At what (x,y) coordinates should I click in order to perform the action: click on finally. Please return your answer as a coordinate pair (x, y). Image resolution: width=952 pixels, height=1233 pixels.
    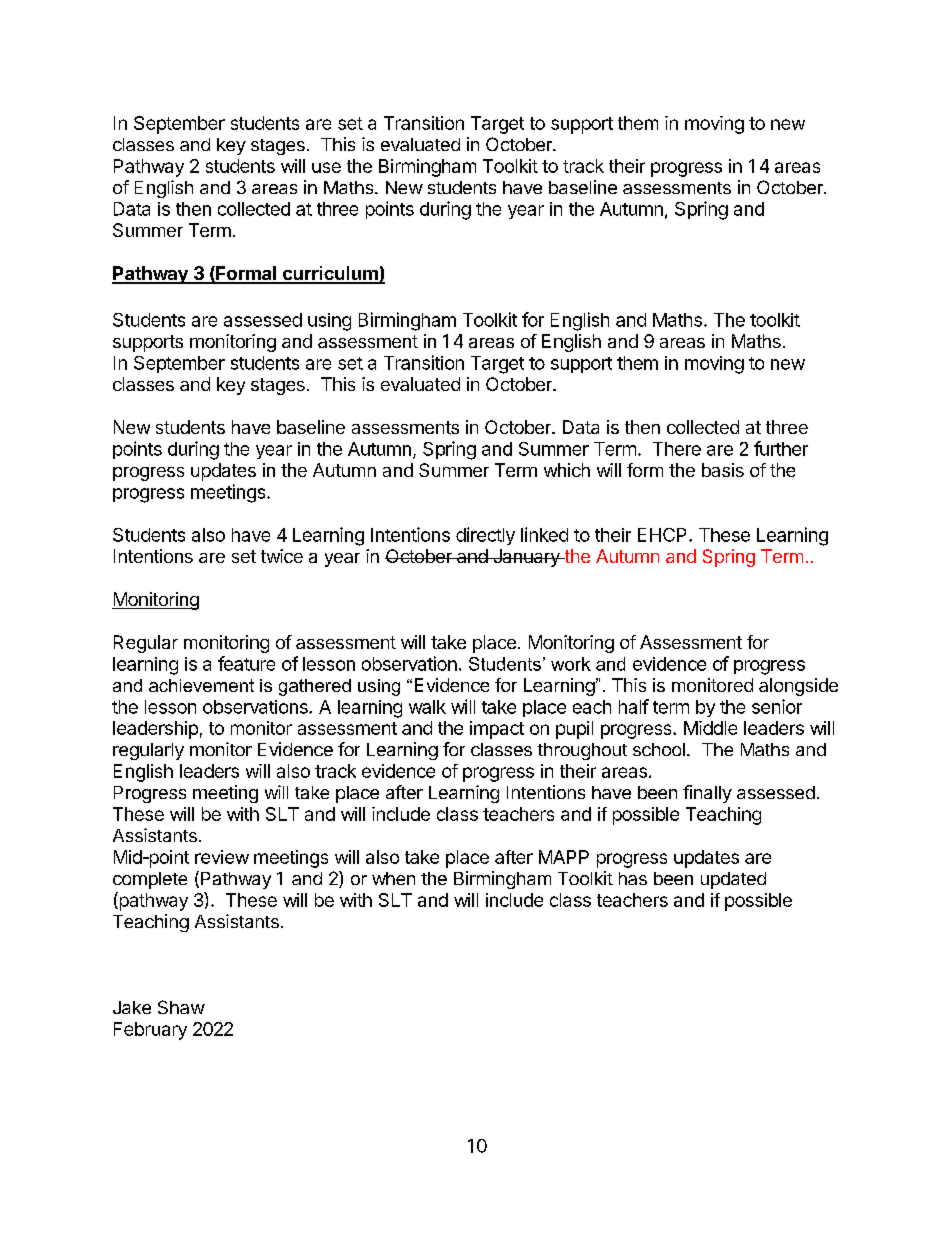
    Looking at the image, I should click on (707, 794).
